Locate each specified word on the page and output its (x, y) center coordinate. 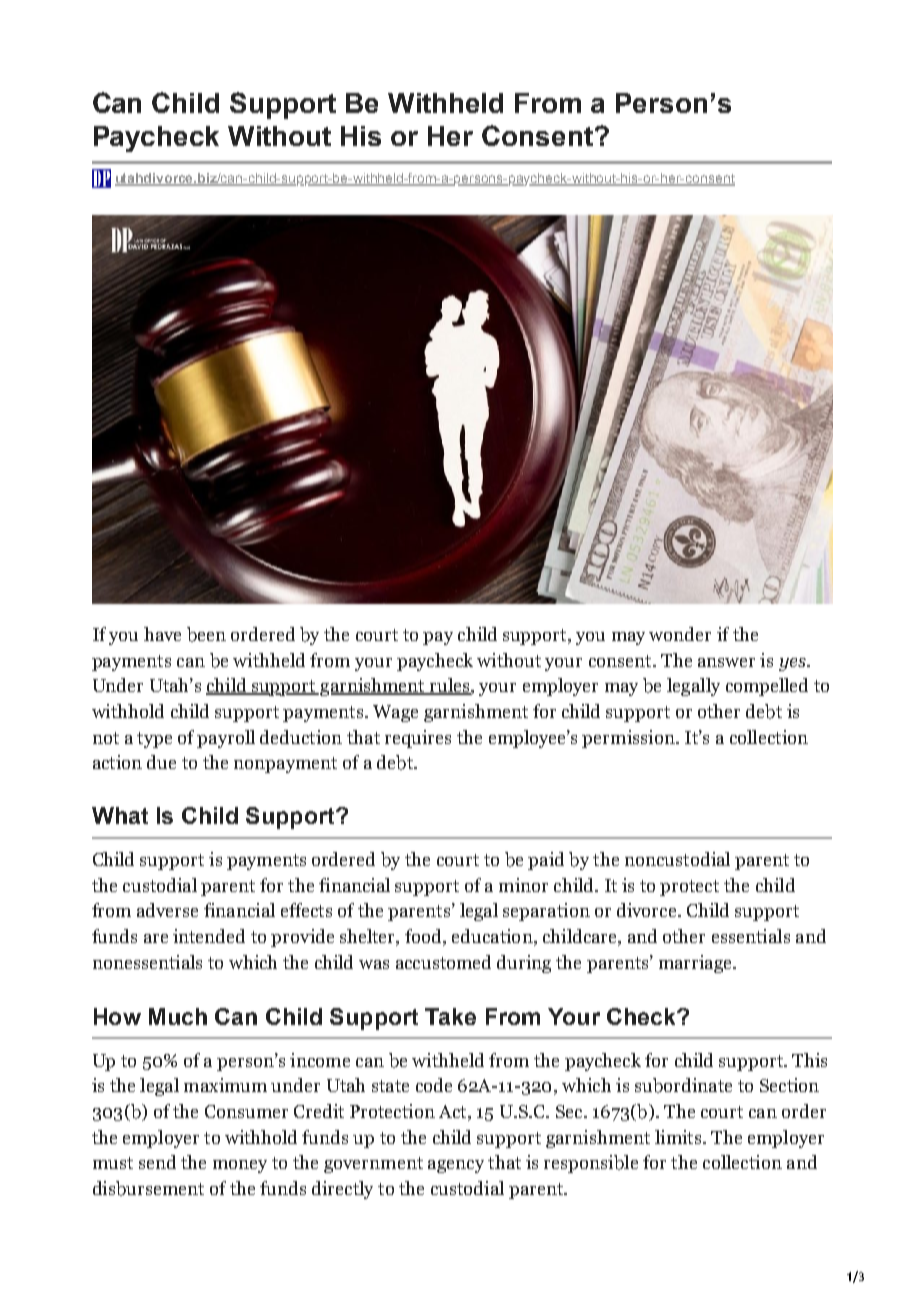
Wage (395, 713)
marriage (696, 964)
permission (629, 739)
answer (726, 662)
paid (546, 861)
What (120, 815)
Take (450, 1016)
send (157, 1162)
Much (178, 1016)
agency (456, 1166)
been (206, 634)
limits (679, 1137)
